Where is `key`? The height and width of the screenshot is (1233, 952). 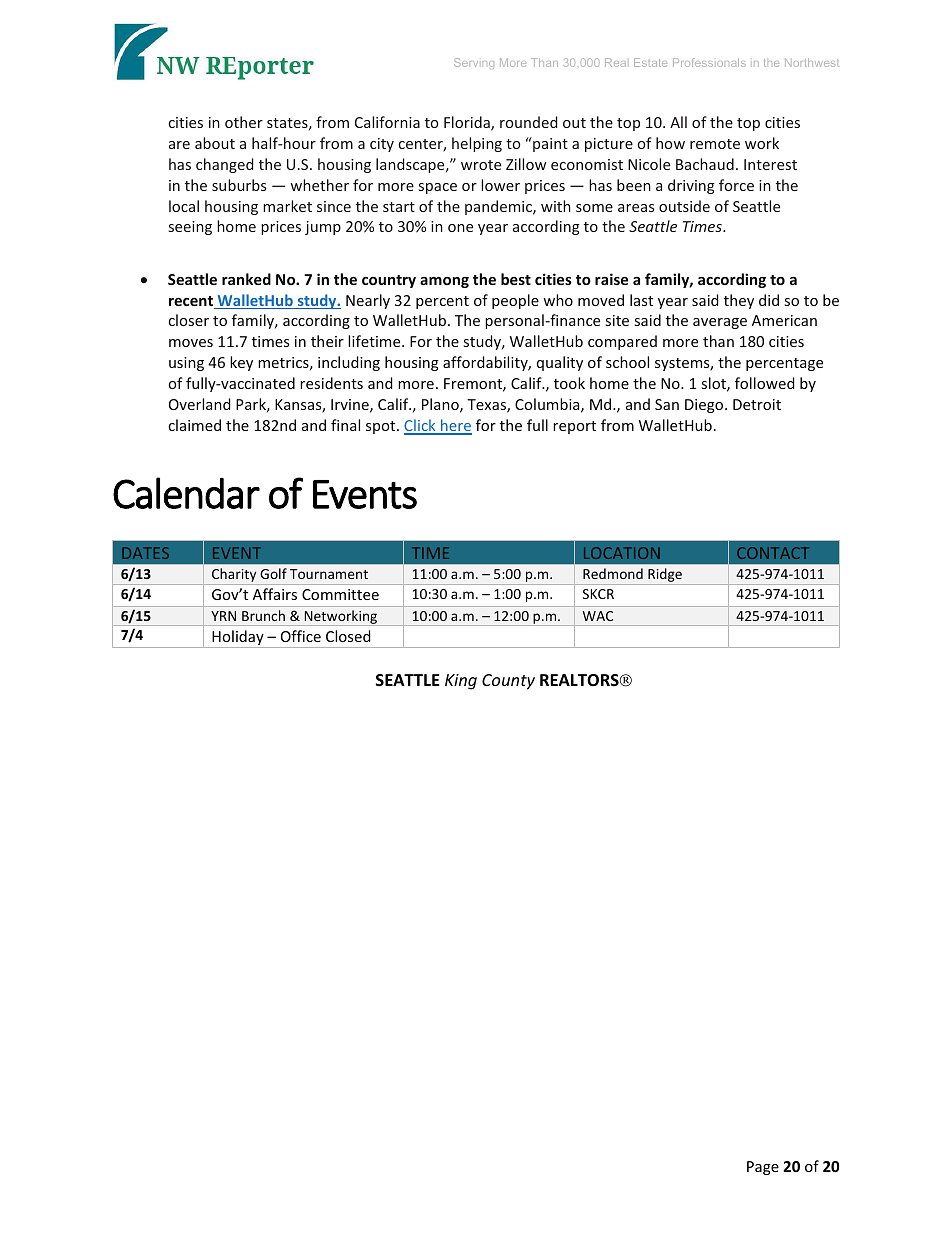 key is located at coordinates (241, 363).
